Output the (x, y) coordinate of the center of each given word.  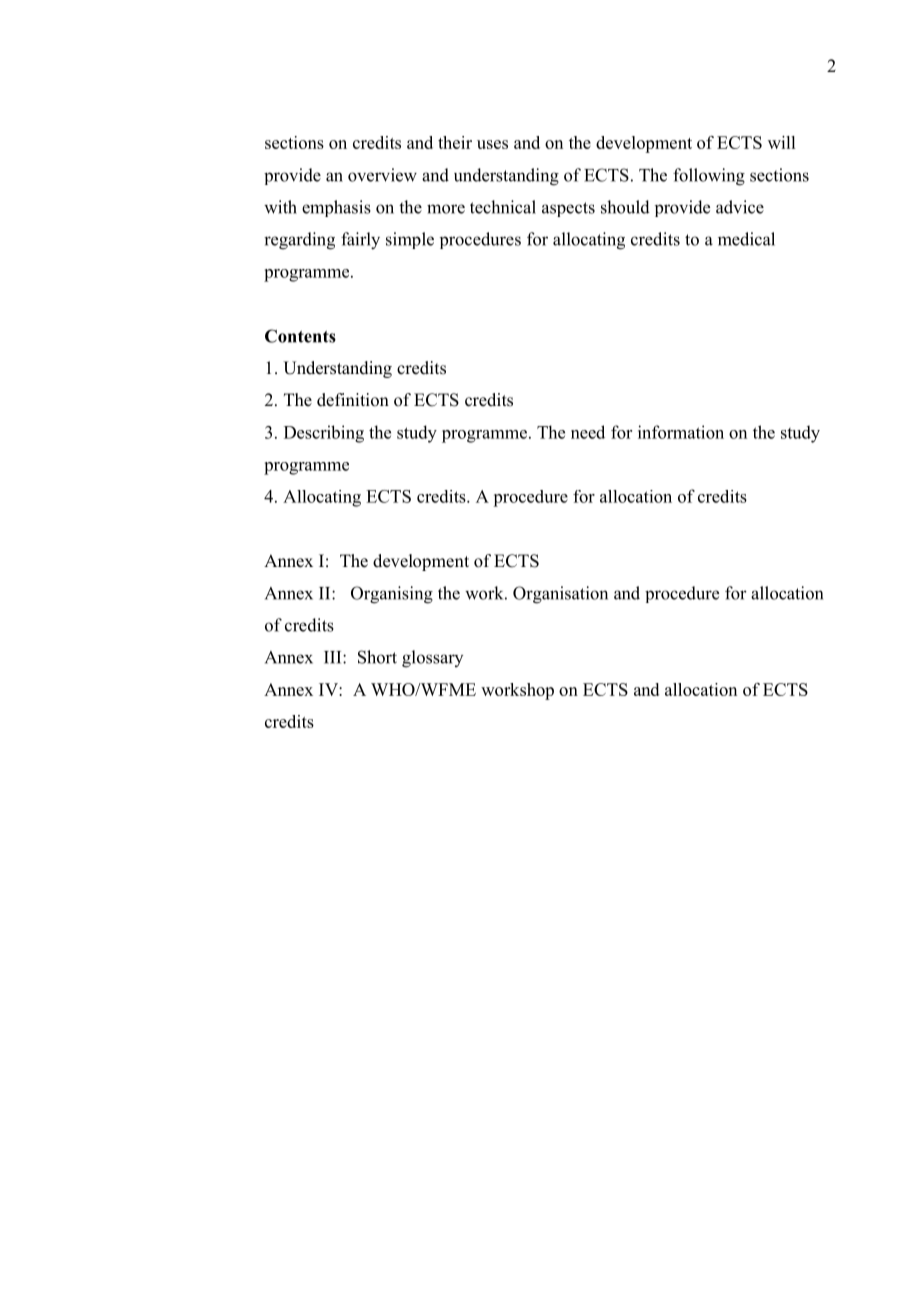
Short (377, 657)
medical (746, 239)
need (588, 432)
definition (353, 400)
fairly (360, 241)
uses (492, 144)
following (709, 177)
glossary (432, 659)
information (681, 432)
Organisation (560, 595)
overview (382, 175)
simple (410, 240)
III (334, 657)
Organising (392, 595)
